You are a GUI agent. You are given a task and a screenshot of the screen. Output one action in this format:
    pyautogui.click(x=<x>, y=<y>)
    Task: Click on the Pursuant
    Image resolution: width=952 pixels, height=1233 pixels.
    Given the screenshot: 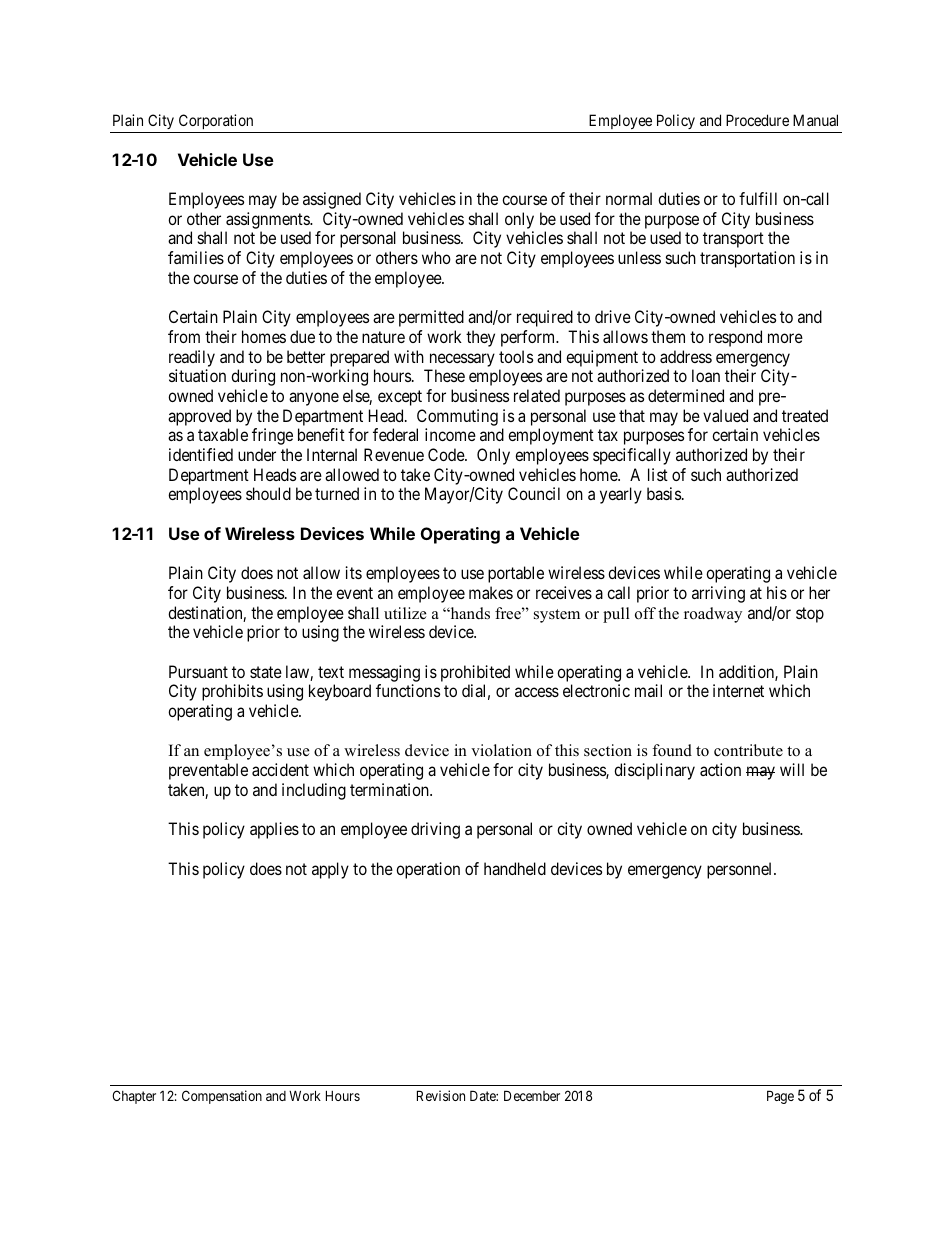 What is the action you would take?
    pyautogui.click(x=198, y=671)
